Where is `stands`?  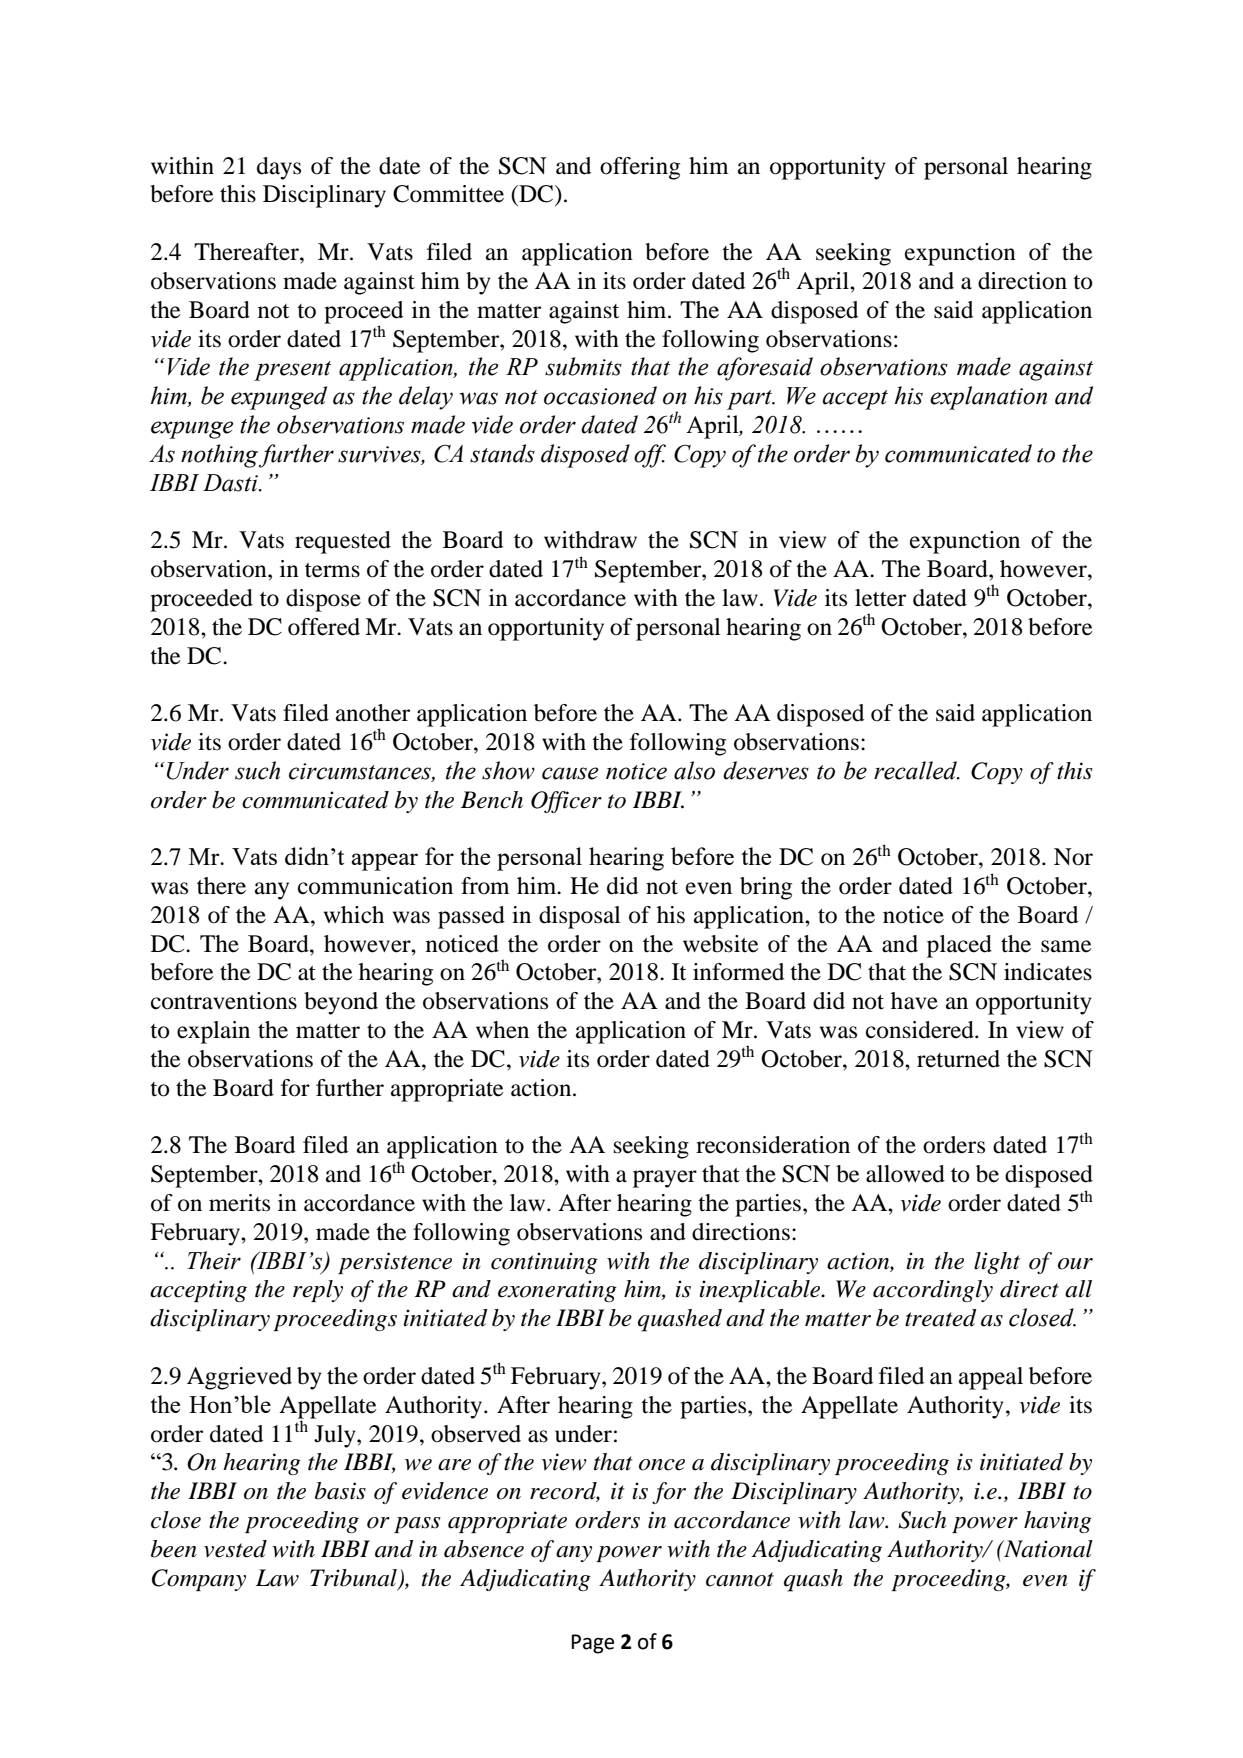
stands is located at coordinates (502, 453).
